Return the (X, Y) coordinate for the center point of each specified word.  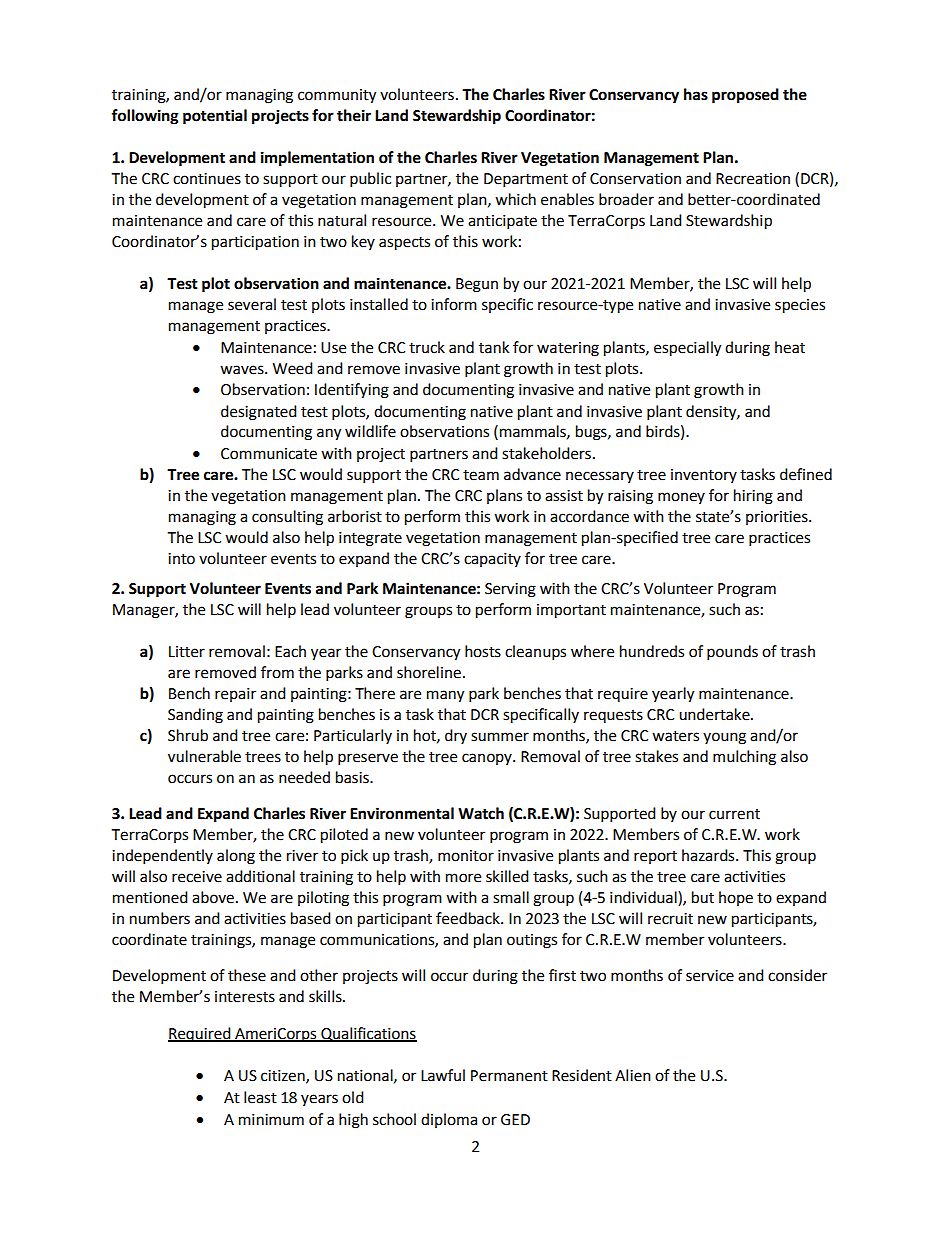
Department (526, 180)
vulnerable (204, 756)
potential (215, 117)
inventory (704, 476)
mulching (744, 758)
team (481, 475)
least (260, 1097)
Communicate (269, 454)
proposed (745, 96)
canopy (488, 759)
